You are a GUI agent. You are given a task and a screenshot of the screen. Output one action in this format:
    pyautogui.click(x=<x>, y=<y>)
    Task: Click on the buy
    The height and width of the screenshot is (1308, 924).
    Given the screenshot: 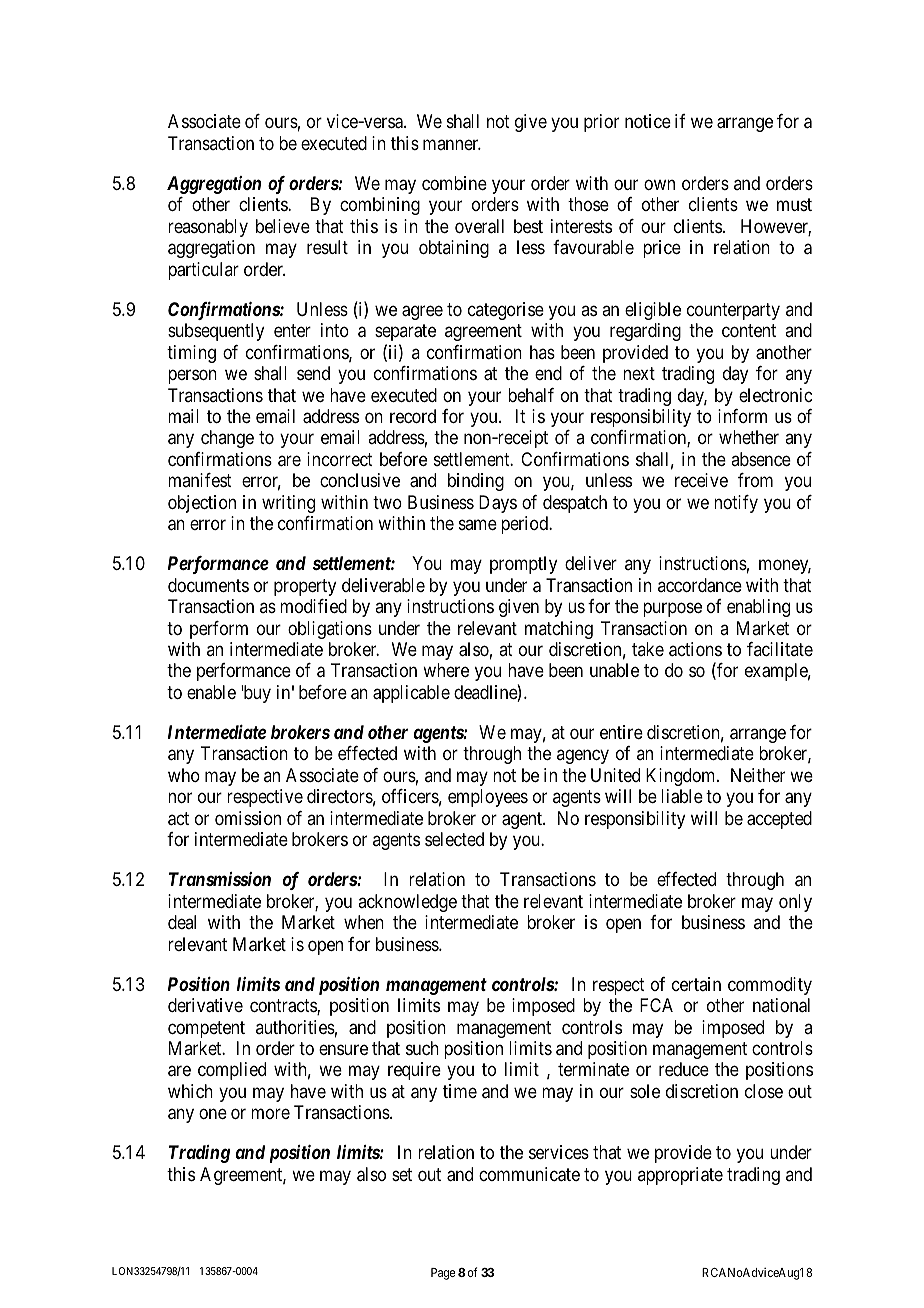 What is the action you would take?
    pyautogui.click(x=256, y=694)
